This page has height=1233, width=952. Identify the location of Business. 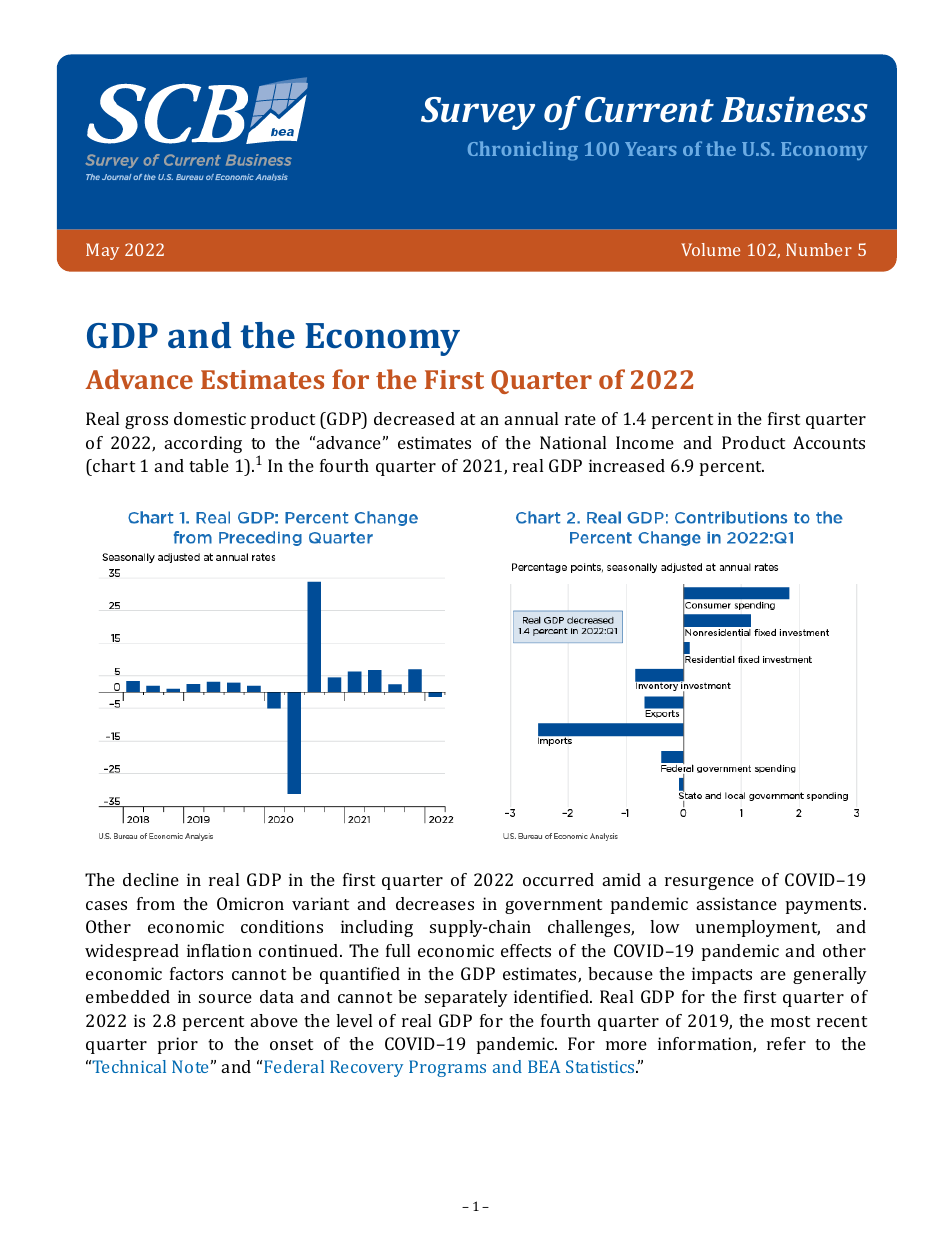
(794, 109).
